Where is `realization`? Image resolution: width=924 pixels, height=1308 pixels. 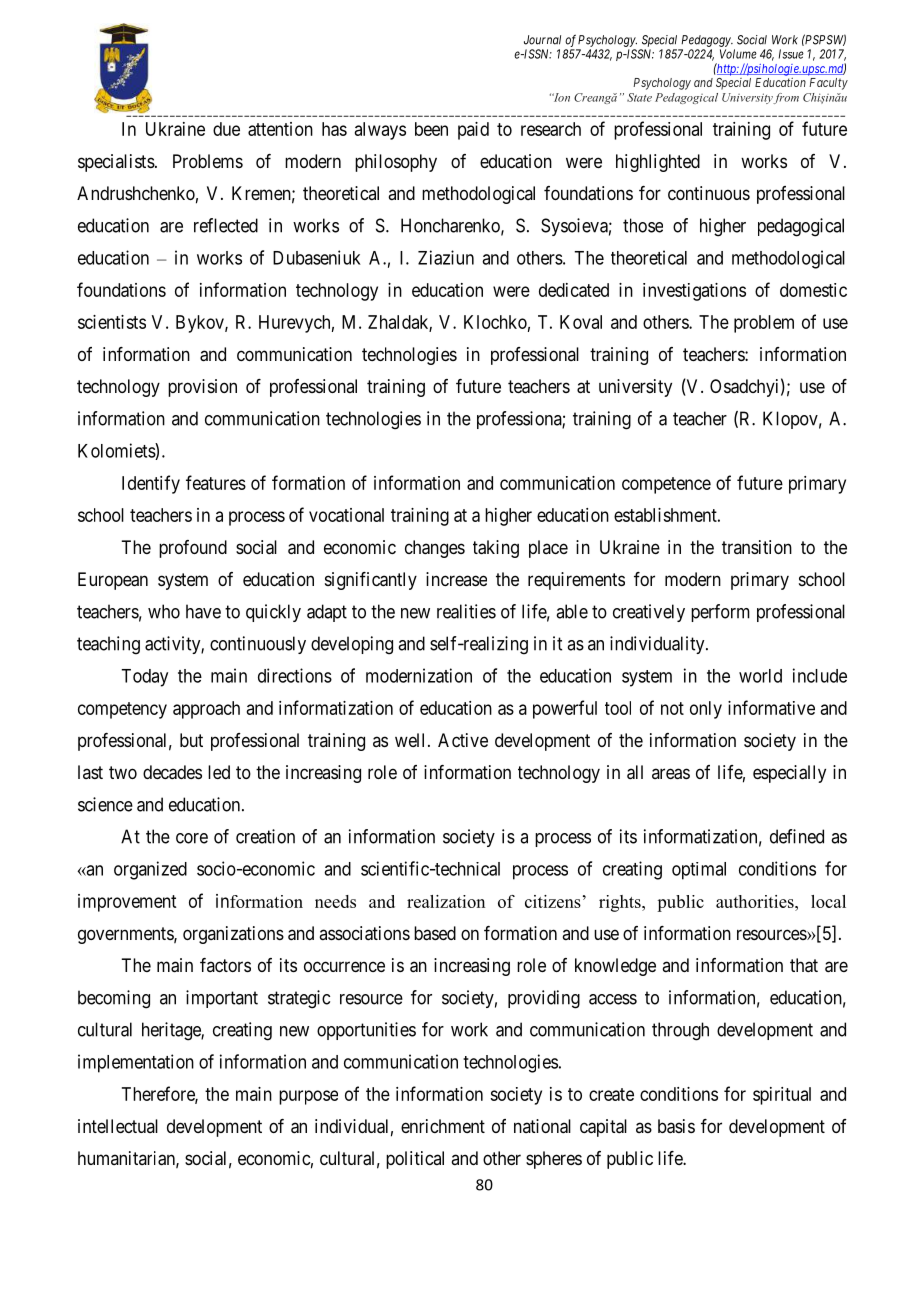
realization is located at coordinates (446, 901).
